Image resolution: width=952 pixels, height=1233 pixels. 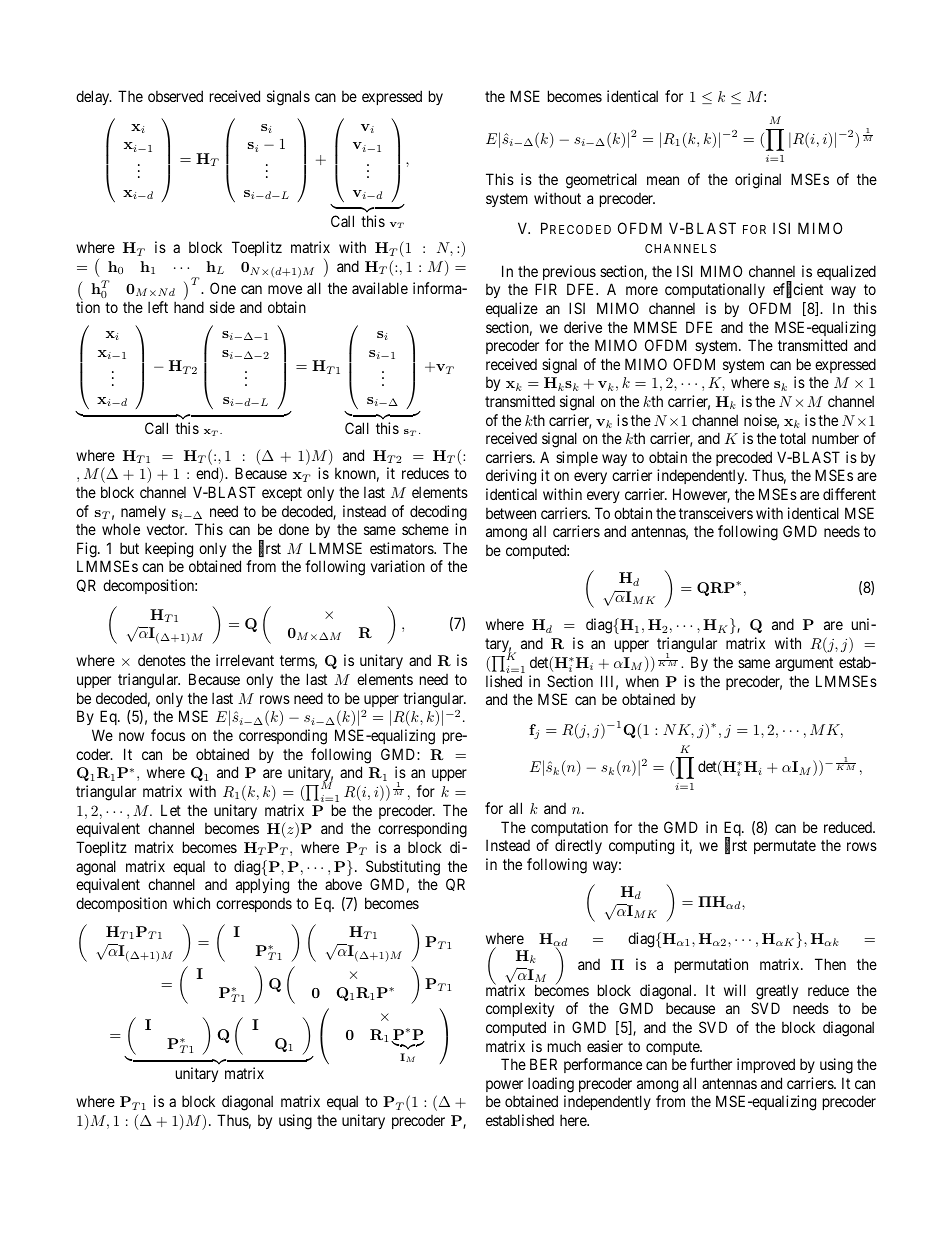 I want to click on power, so click(x=504, y=1086).
